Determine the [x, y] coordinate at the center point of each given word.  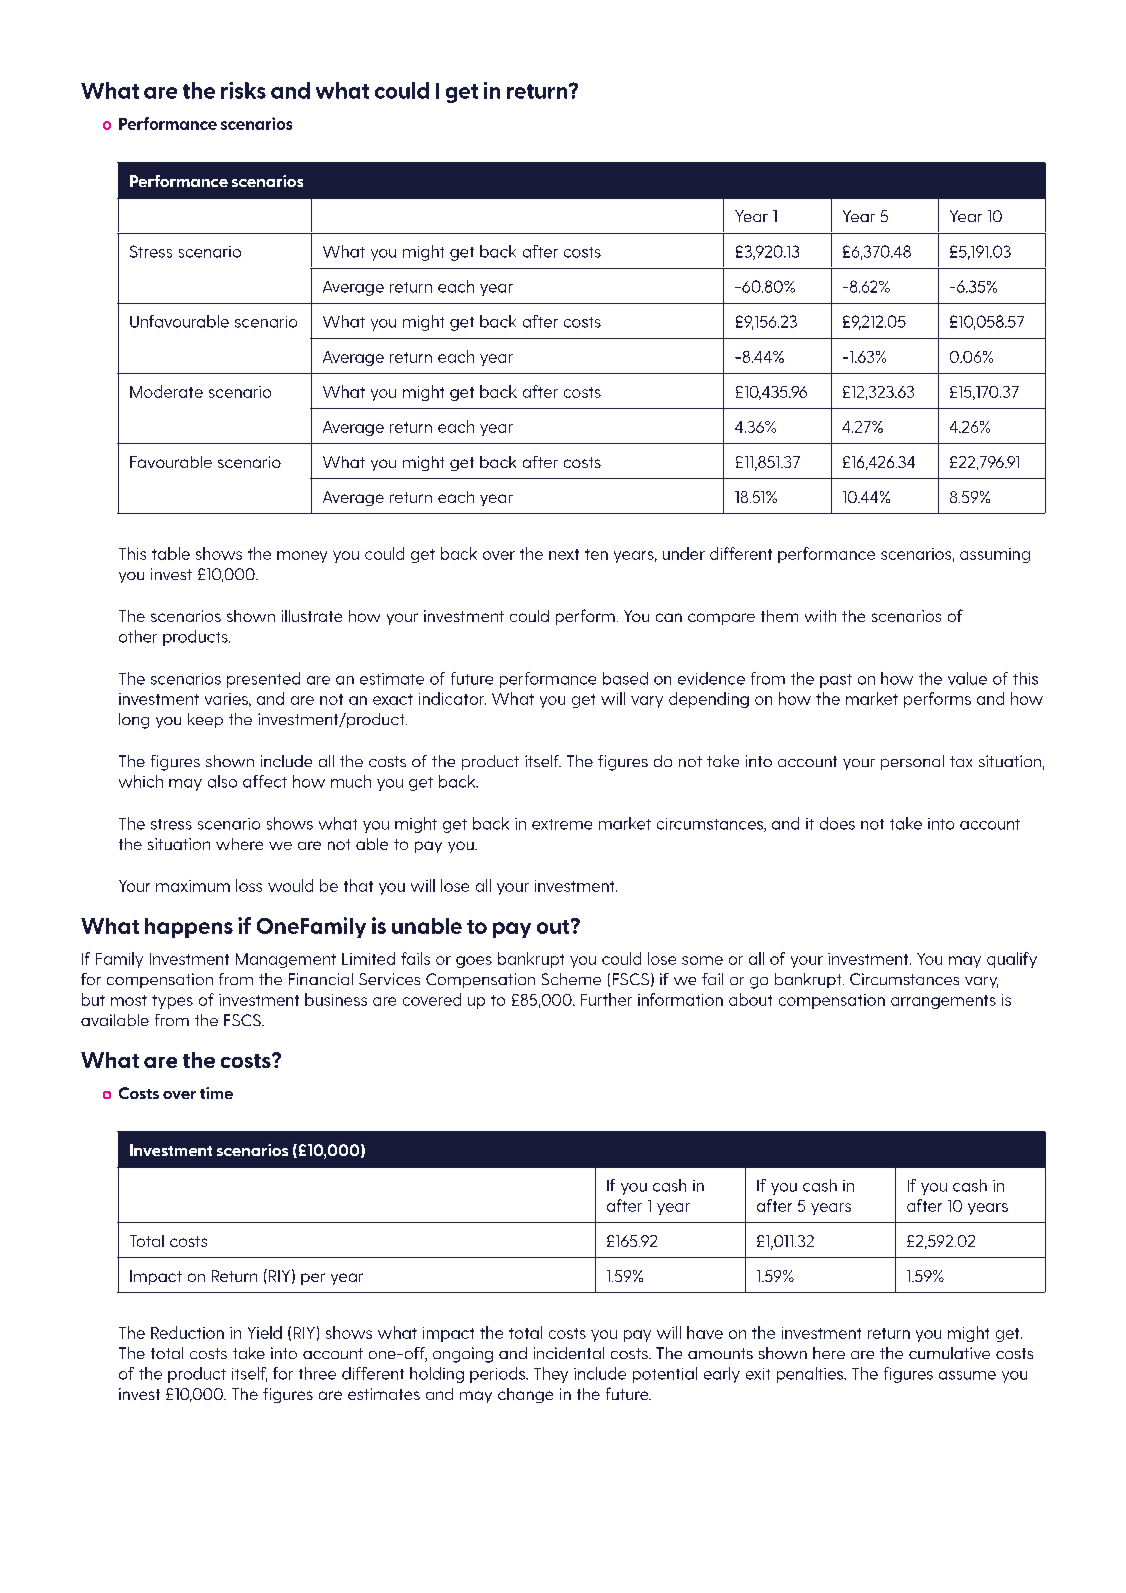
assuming [995, 555]
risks [243, 90]
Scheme [571, 979]
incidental [569, 1353]
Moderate [166, 391]
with [820, 616]
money [302, 557]
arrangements [943, 1002]
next [564, 554]
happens [189, 928]
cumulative [949, 1353]
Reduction [187, 1332]
